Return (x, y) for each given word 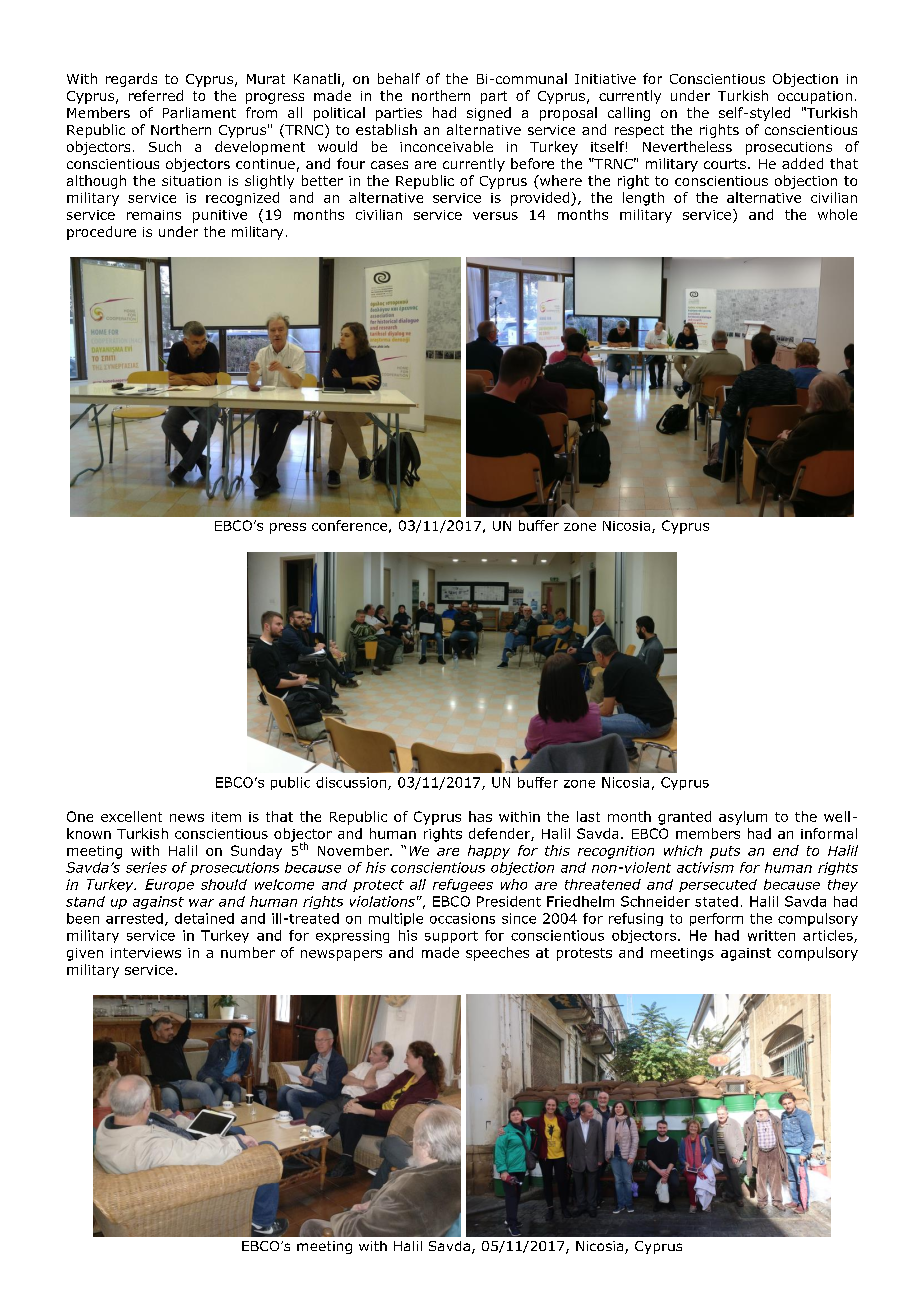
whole (837, 214)
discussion (352, 783)
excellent (131, 816)
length (643, 199)
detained (204, 918)
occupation (815, 97)
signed (489, 114)
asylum (743, 818)
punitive (220, 216)
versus (495, 216)
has (480, 816)
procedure (101, 233)
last (588, 816)
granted (684, 818)
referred (156, 95)
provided (541, 199)
